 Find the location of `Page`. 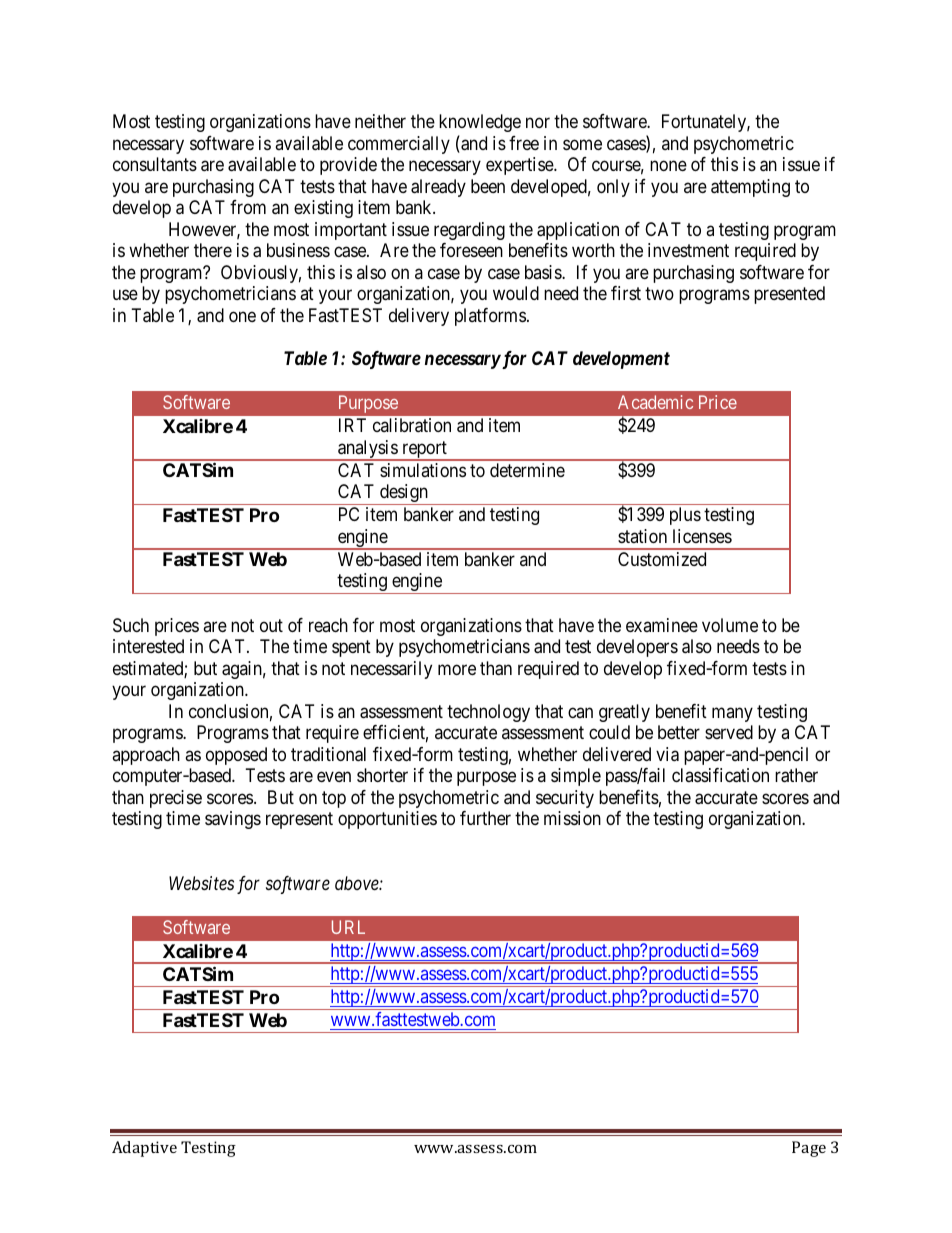

Page is located at coordinates (809, 1149).
